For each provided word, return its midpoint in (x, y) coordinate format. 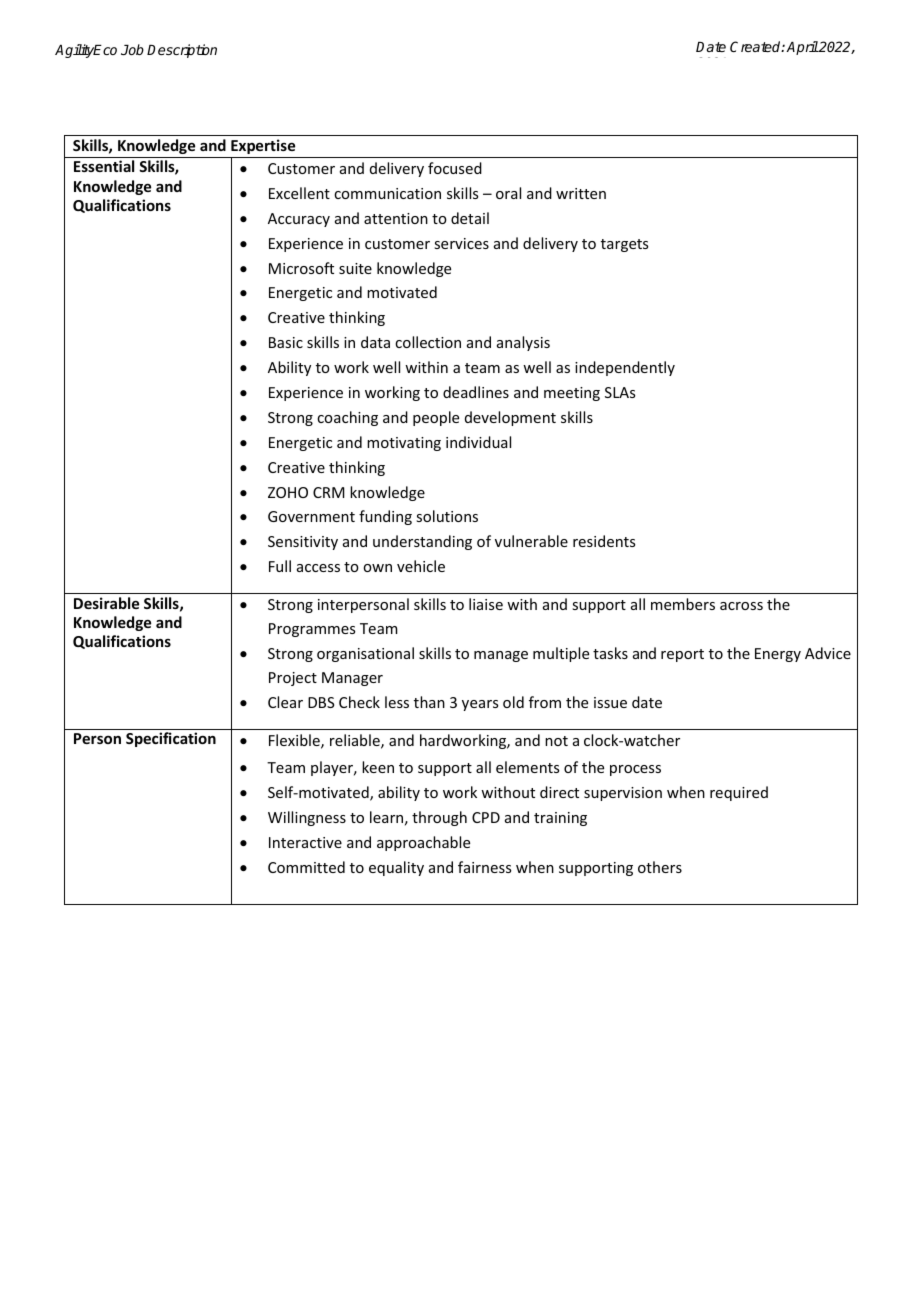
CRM (329, 492)
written (581, 193)
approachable (423, 843)
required (739, 793)
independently (625, 368)
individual (478, 442)
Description (182, 51)
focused (455, 168)
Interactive (305, 842)
